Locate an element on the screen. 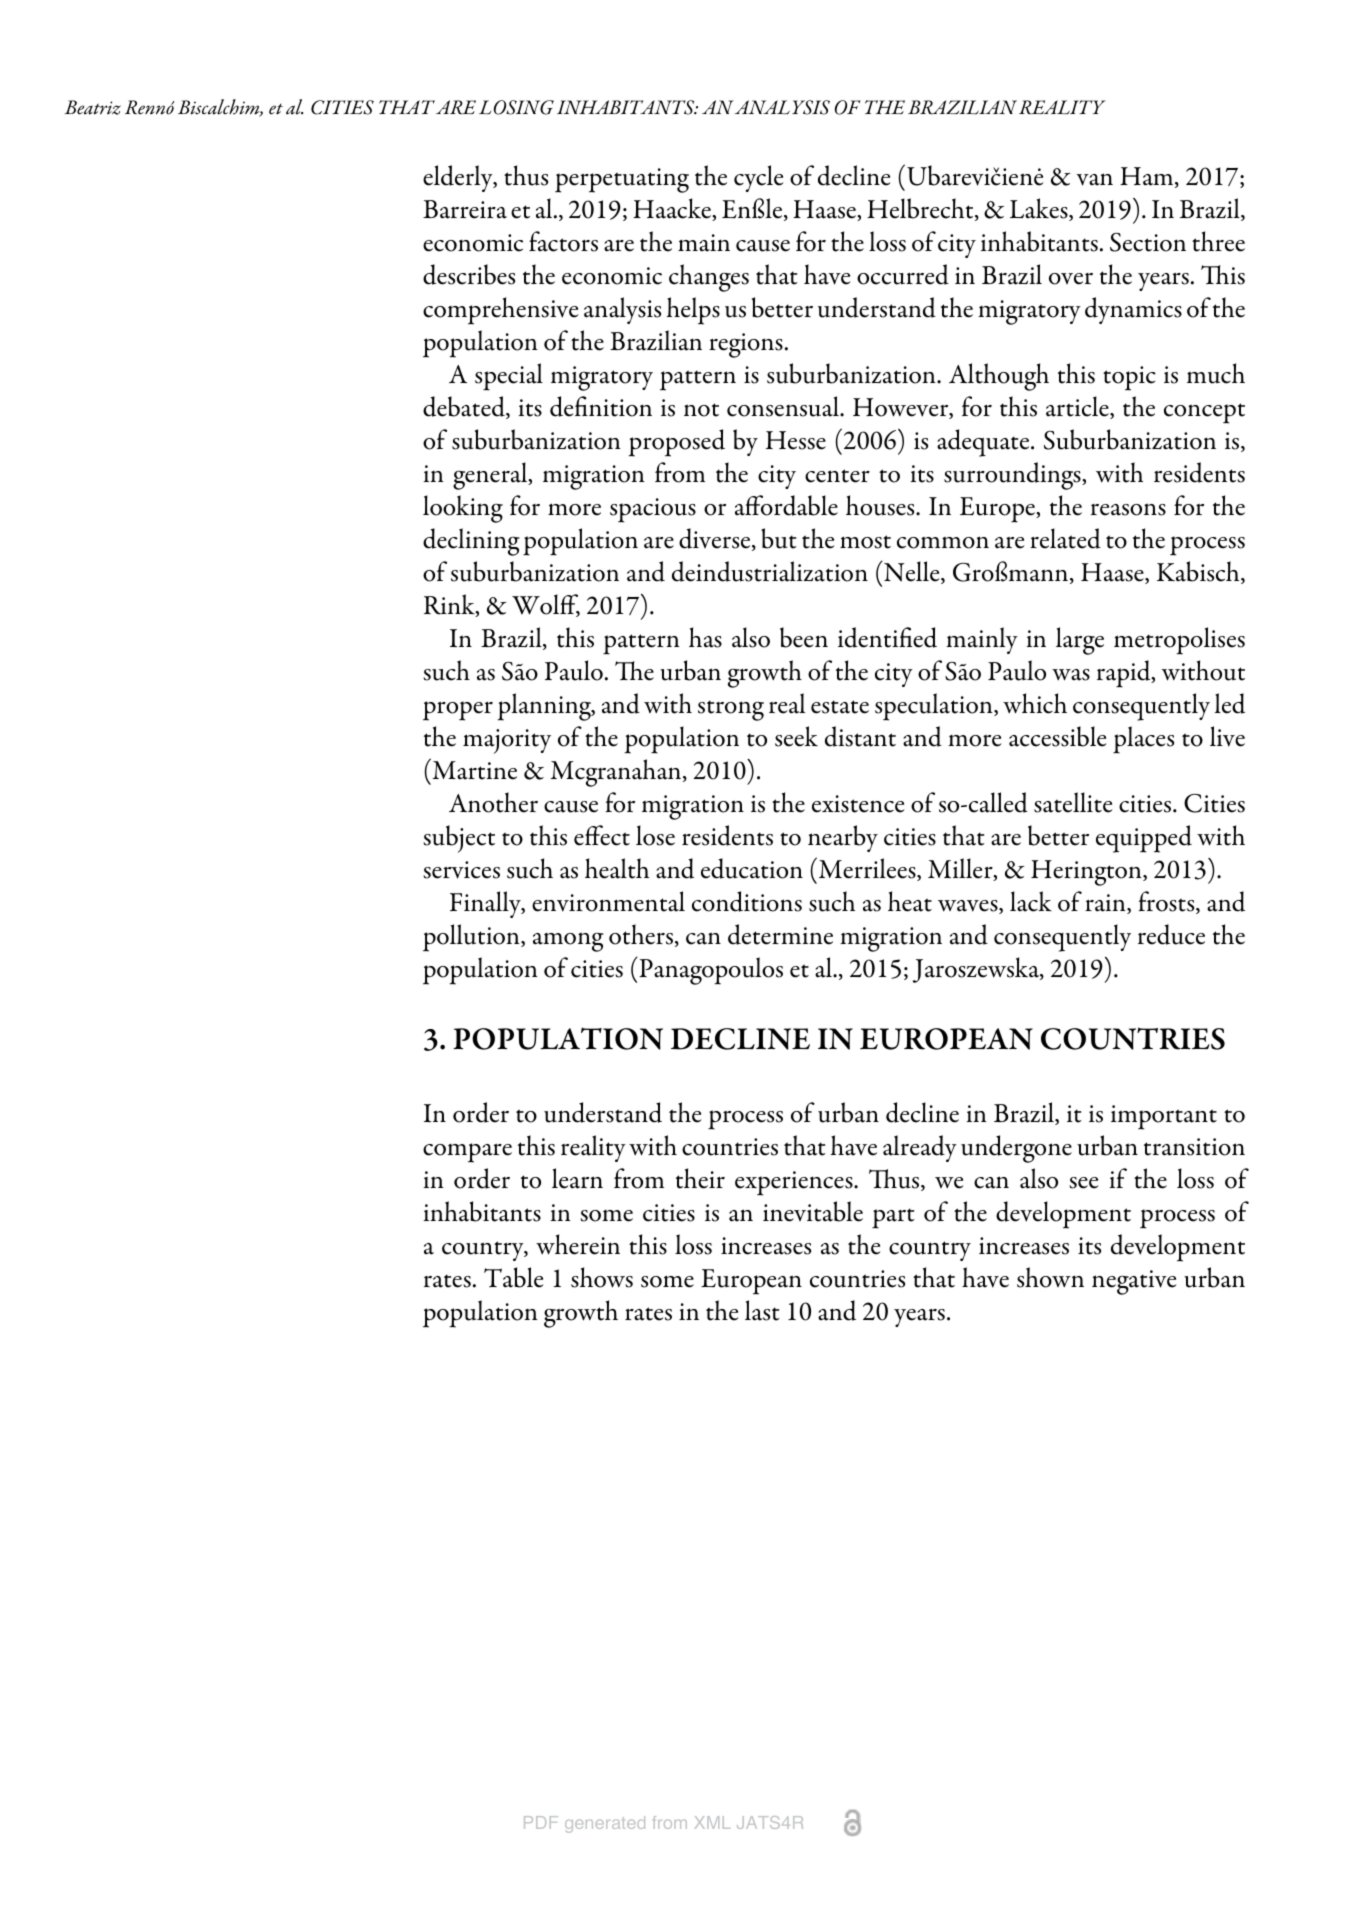 Image resolution: width=1366 pixels, height=1931 pixels. pollution is located at coordinates (472, 938).
